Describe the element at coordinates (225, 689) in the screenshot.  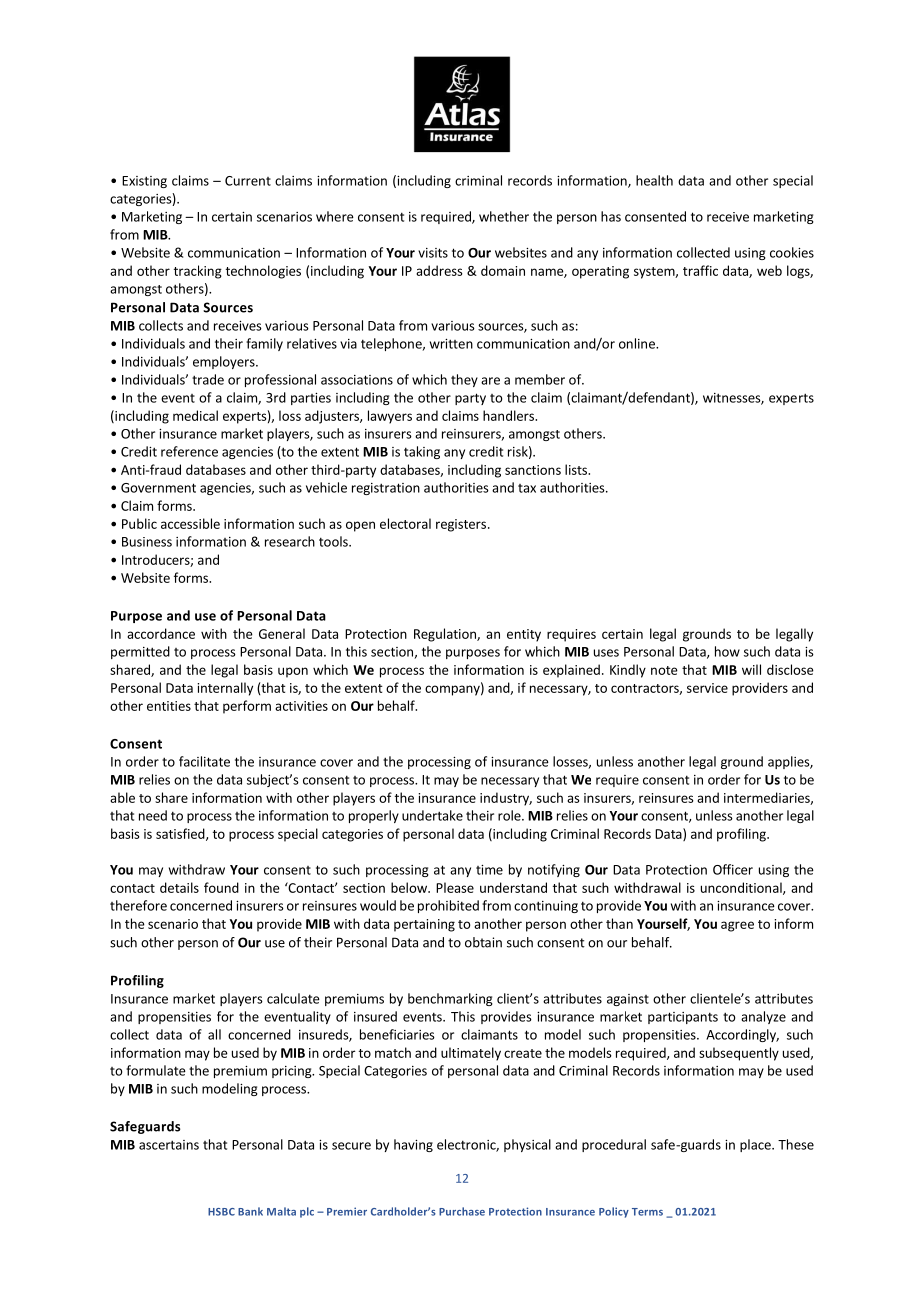
I see `internally` at that location.
